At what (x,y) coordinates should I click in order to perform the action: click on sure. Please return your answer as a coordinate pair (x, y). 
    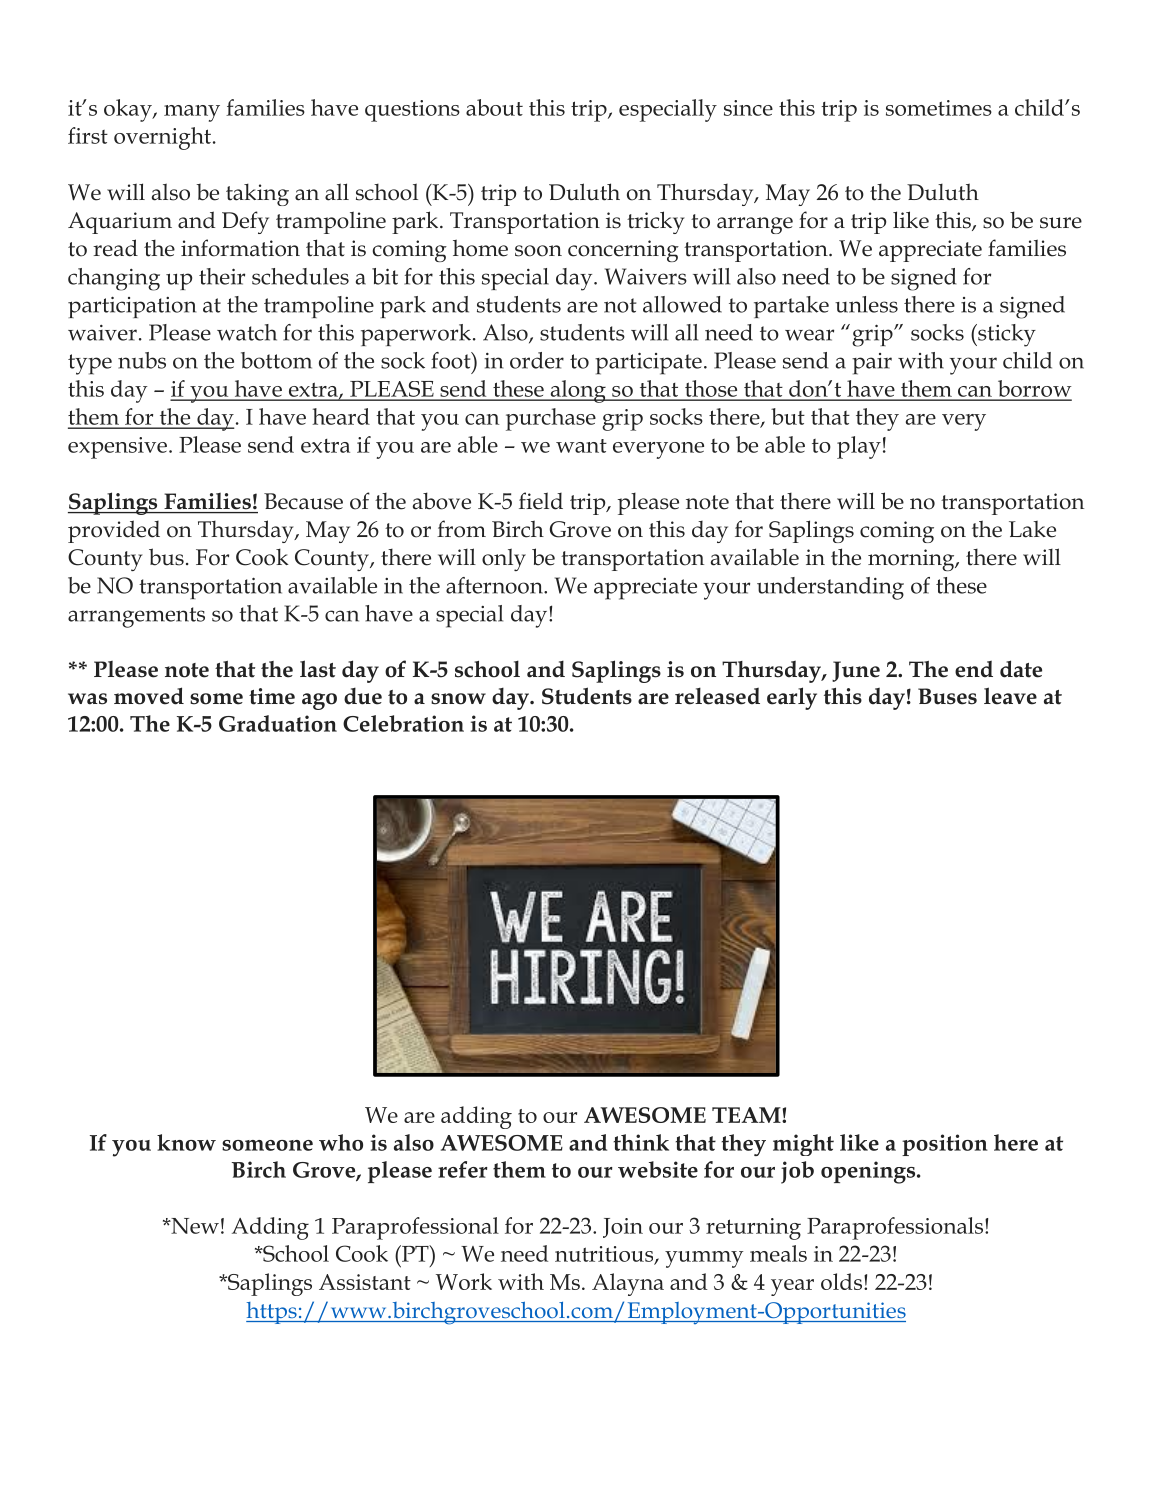
    Looking at the image, I should click on (1061, 223).
